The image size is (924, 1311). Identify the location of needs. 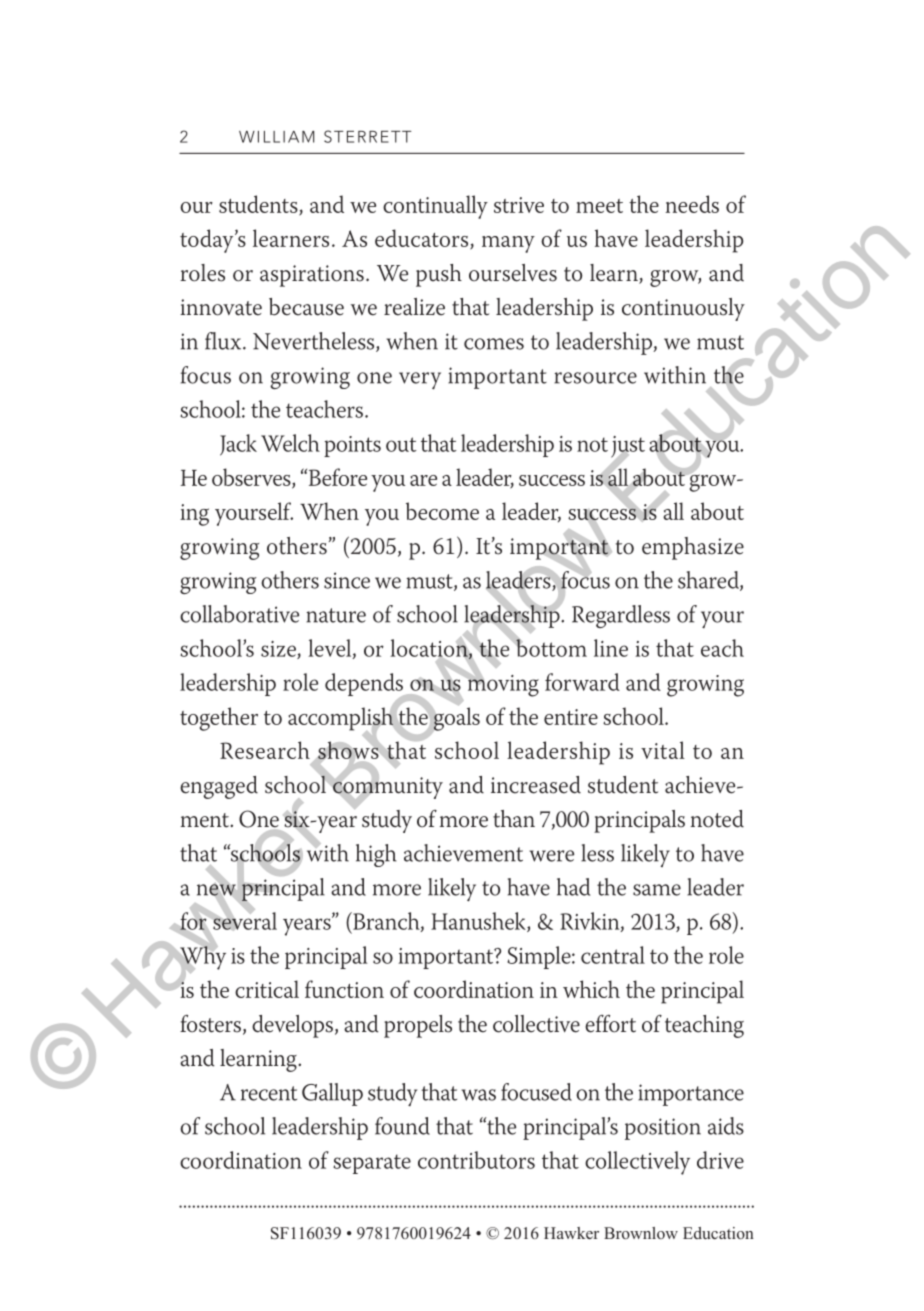
(692, 204).
